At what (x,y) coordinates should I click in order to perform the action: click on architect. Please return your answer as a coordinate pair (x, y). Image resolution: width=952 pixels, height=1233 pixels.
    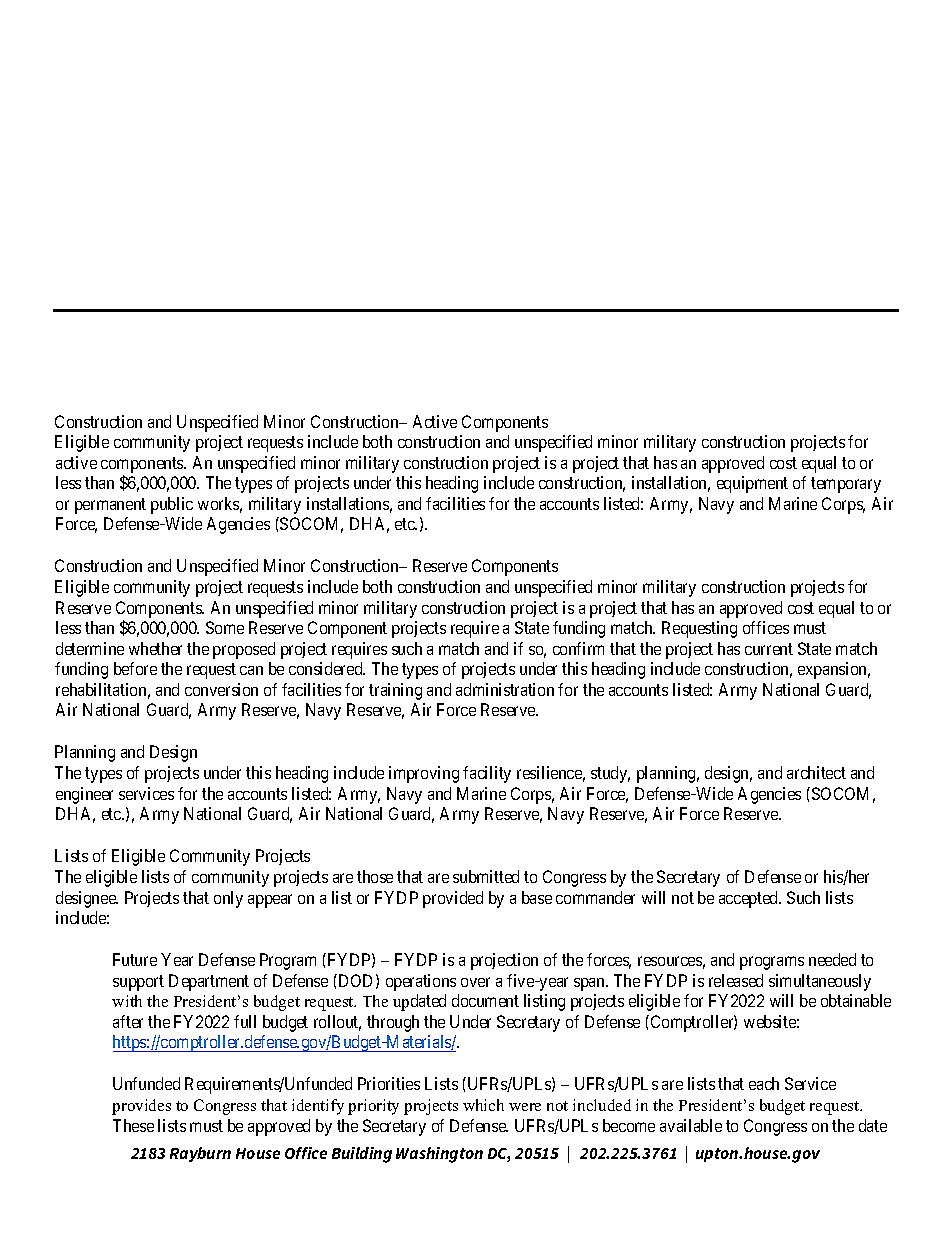
    Looking at the image, I should click on (816, 772).
